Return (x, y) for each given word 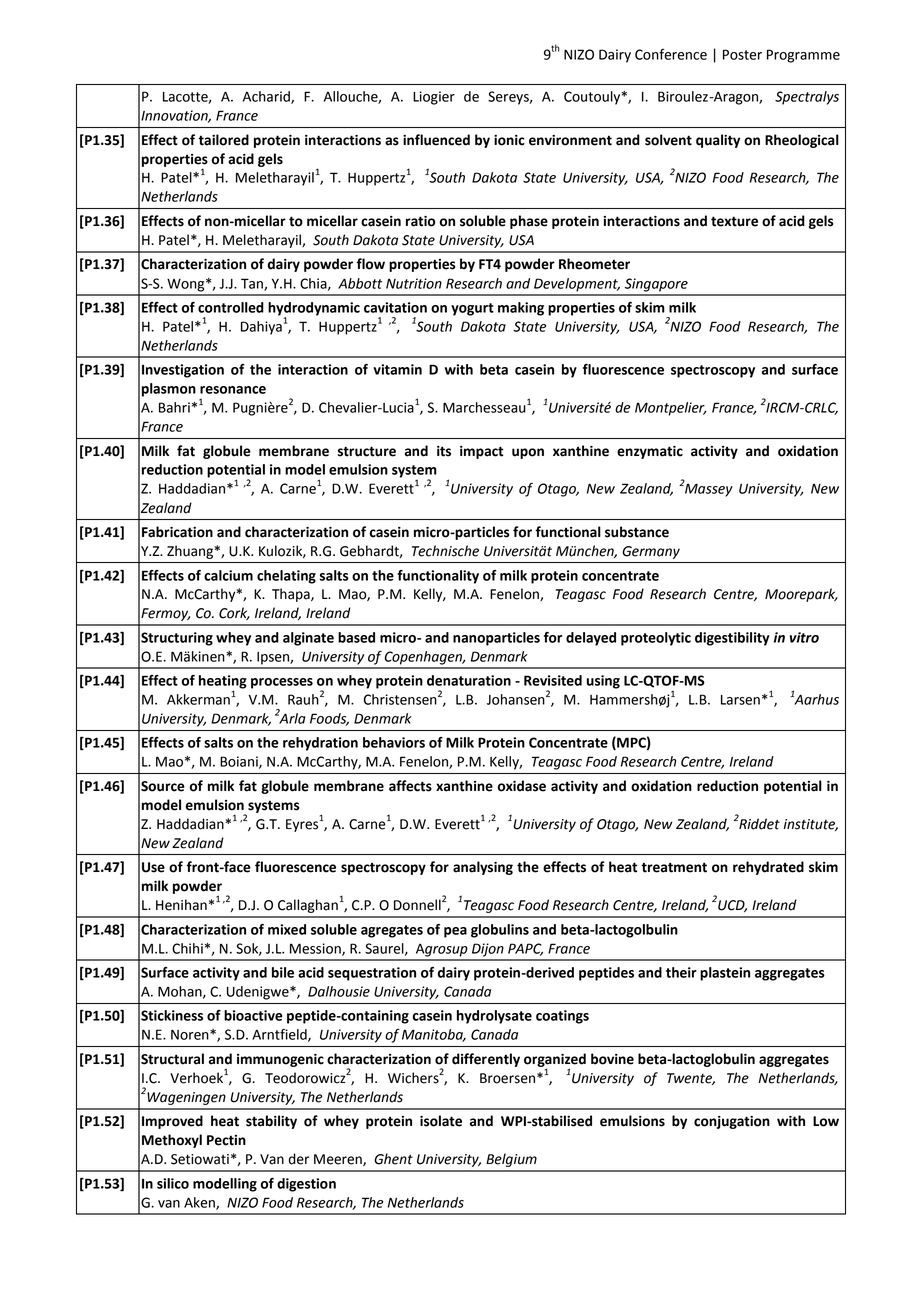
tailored (223, 140)
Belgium (511, 1160)
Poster (742, 54)
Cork (234, 613)
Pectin (226, 1140)
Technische (445, 551)
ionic (509, 140)
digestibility (732, 639)
